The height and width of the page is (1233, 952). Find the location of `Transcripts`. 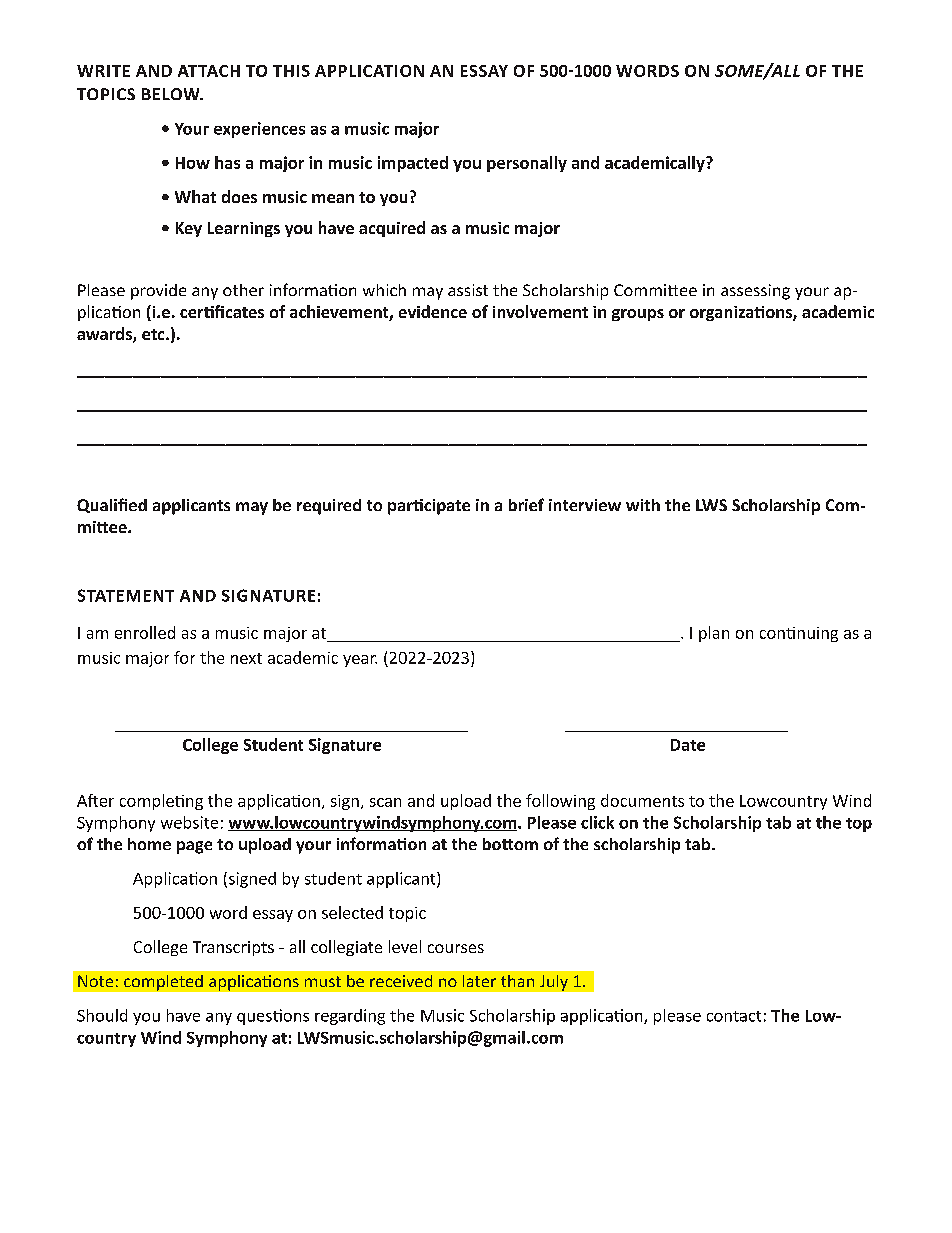

Transcripts is located at coordinates (233, 948).
